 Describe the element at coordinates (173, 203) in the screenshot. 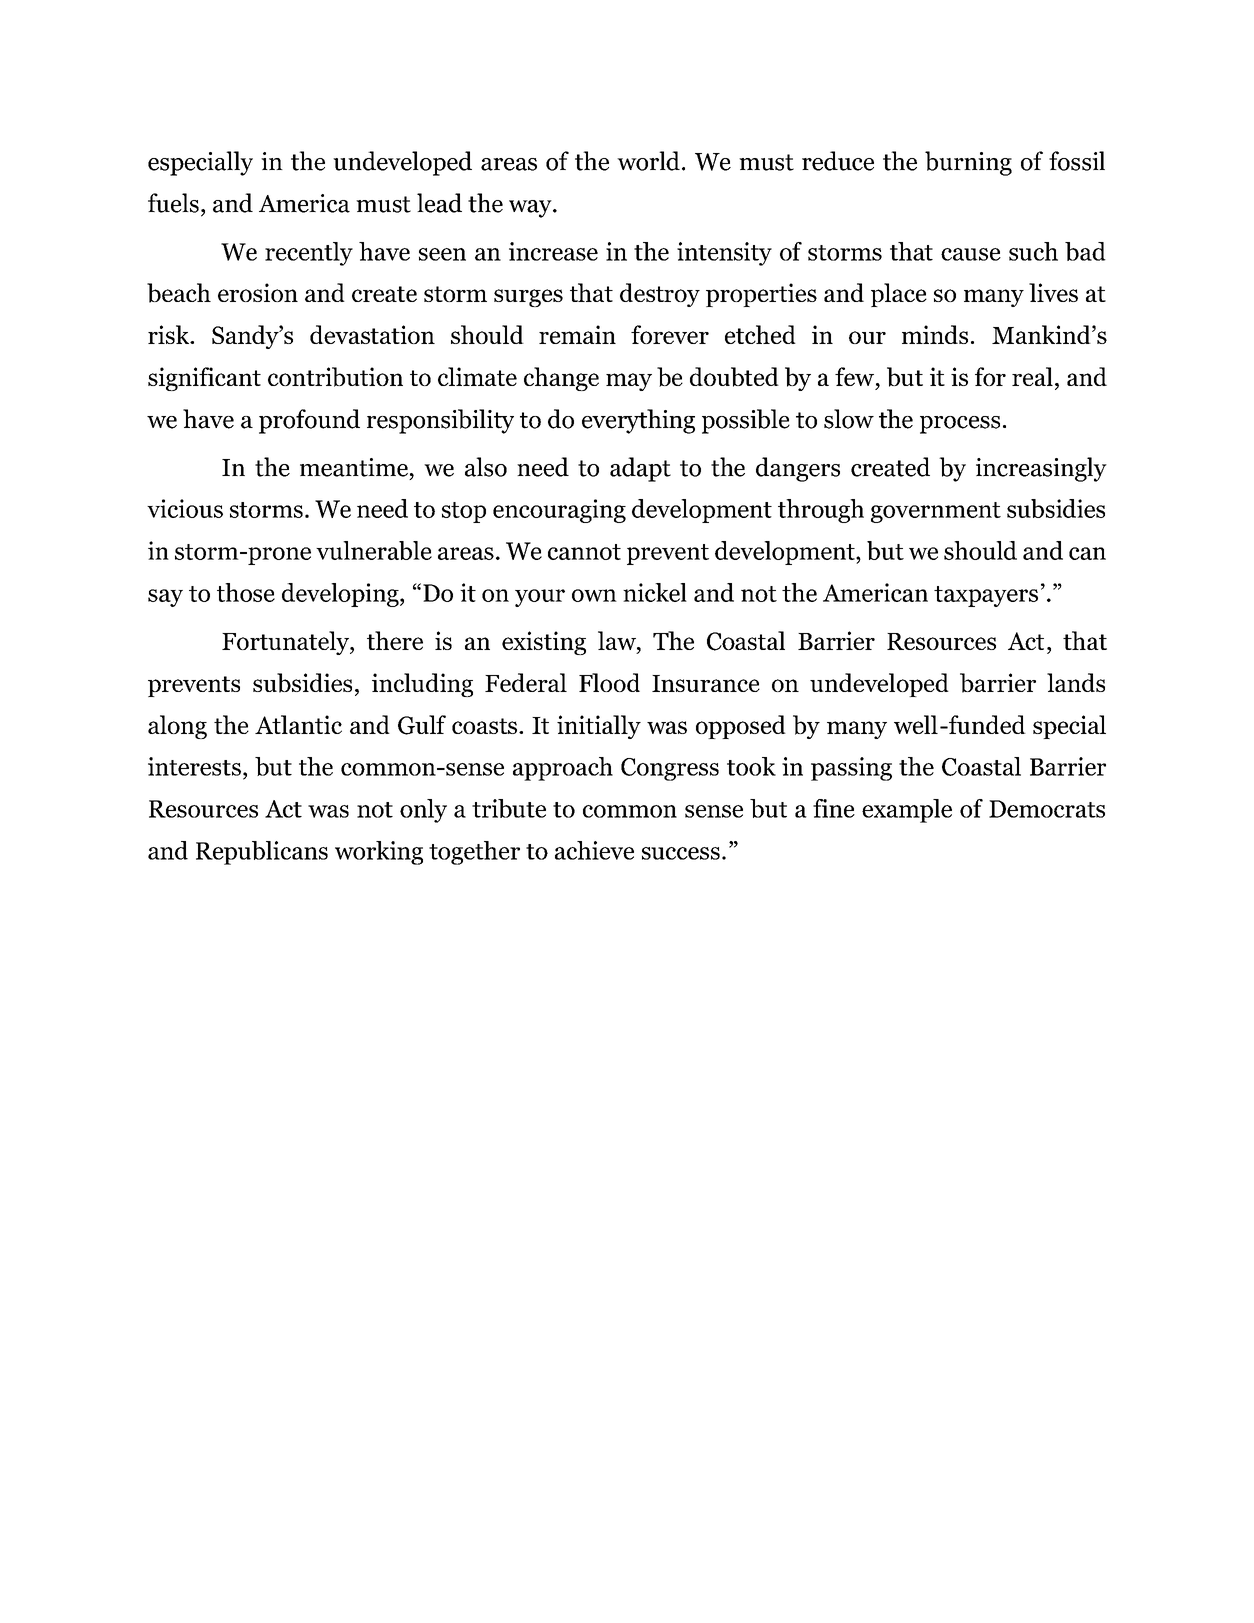

I see `fuels` at that location.
